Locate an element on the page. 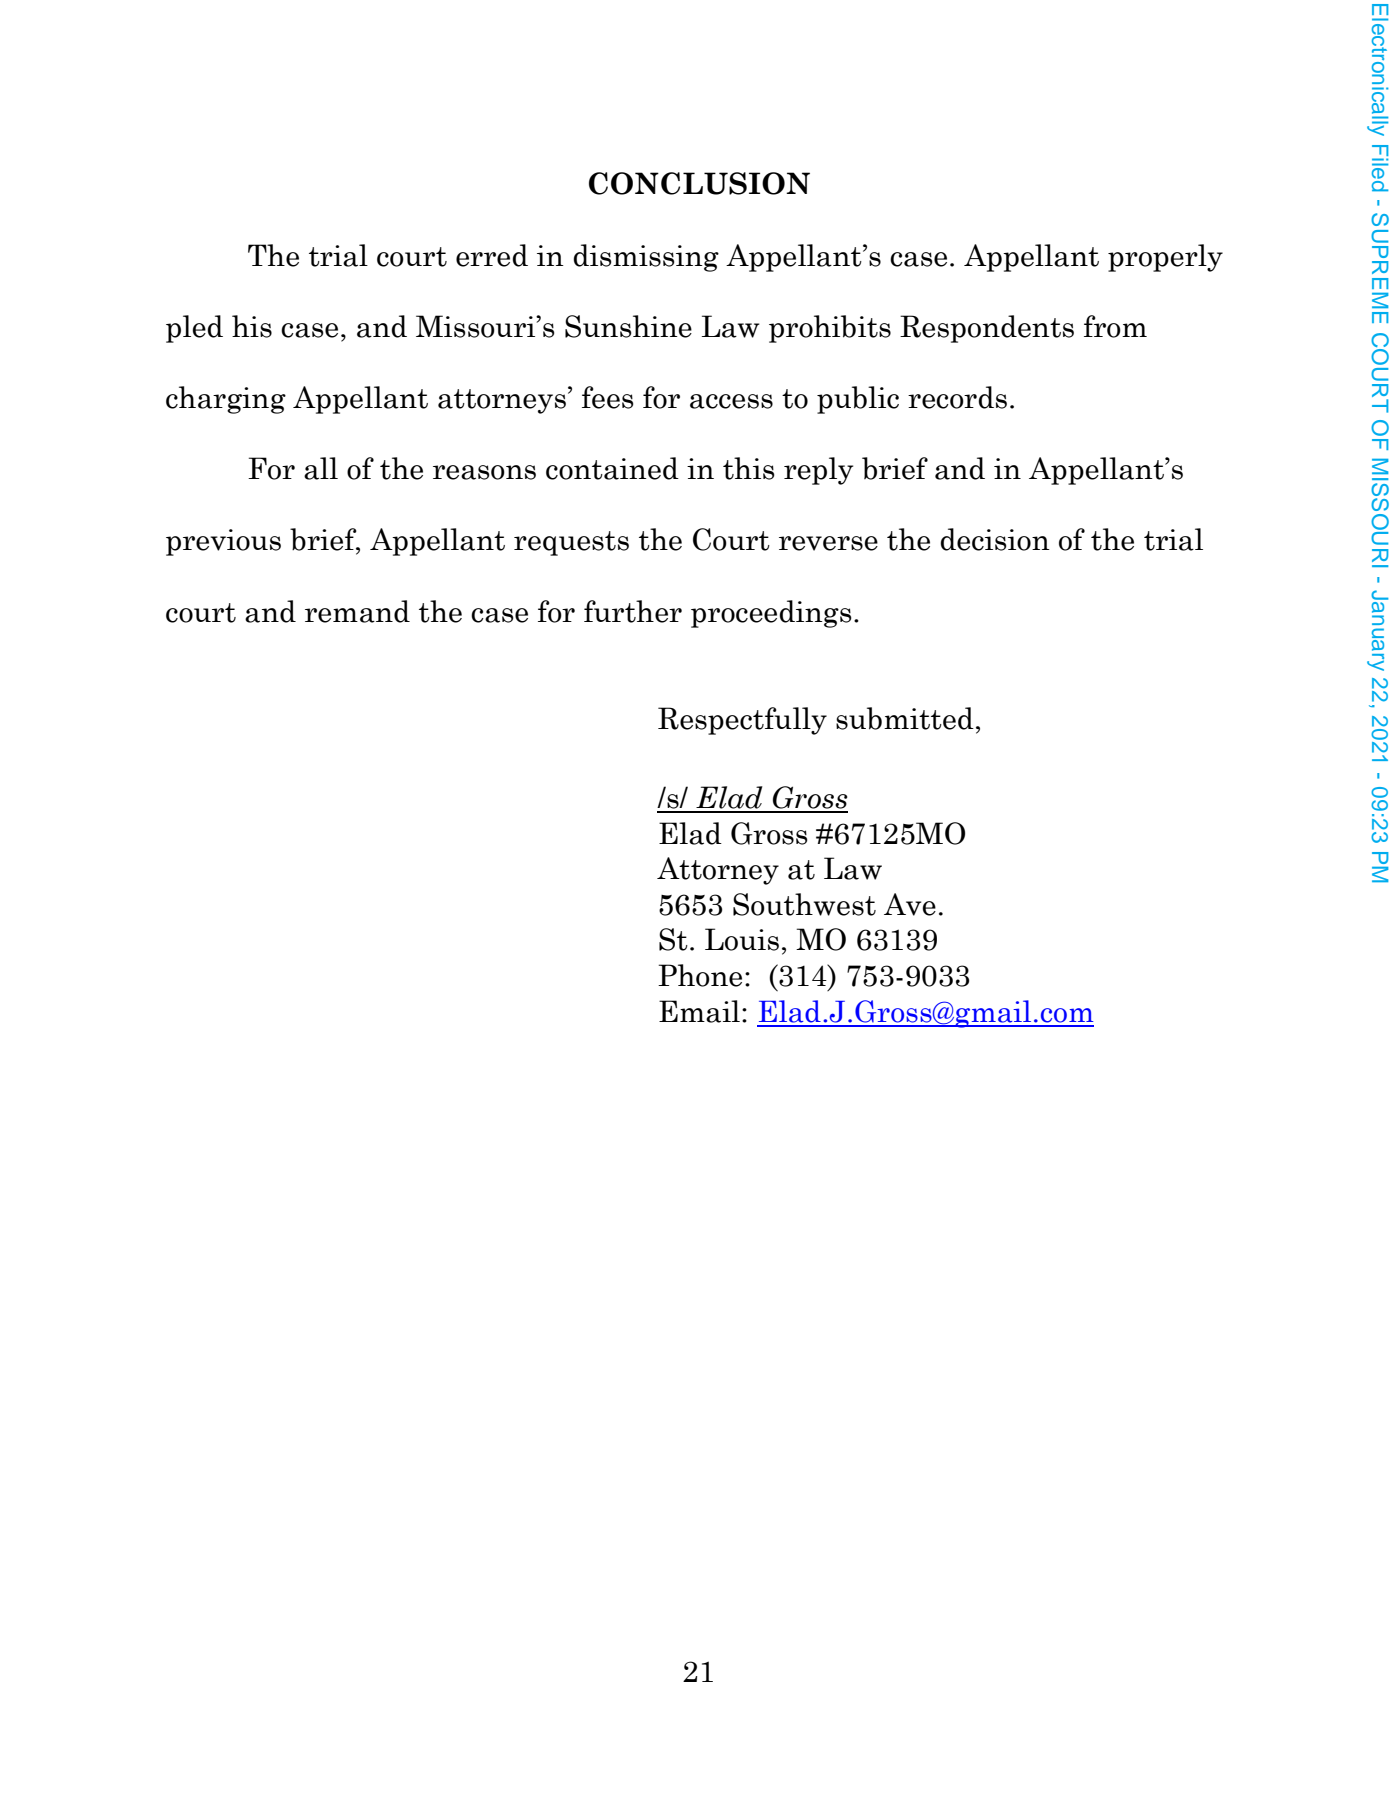  decision is located at coordinates (995, 539).
